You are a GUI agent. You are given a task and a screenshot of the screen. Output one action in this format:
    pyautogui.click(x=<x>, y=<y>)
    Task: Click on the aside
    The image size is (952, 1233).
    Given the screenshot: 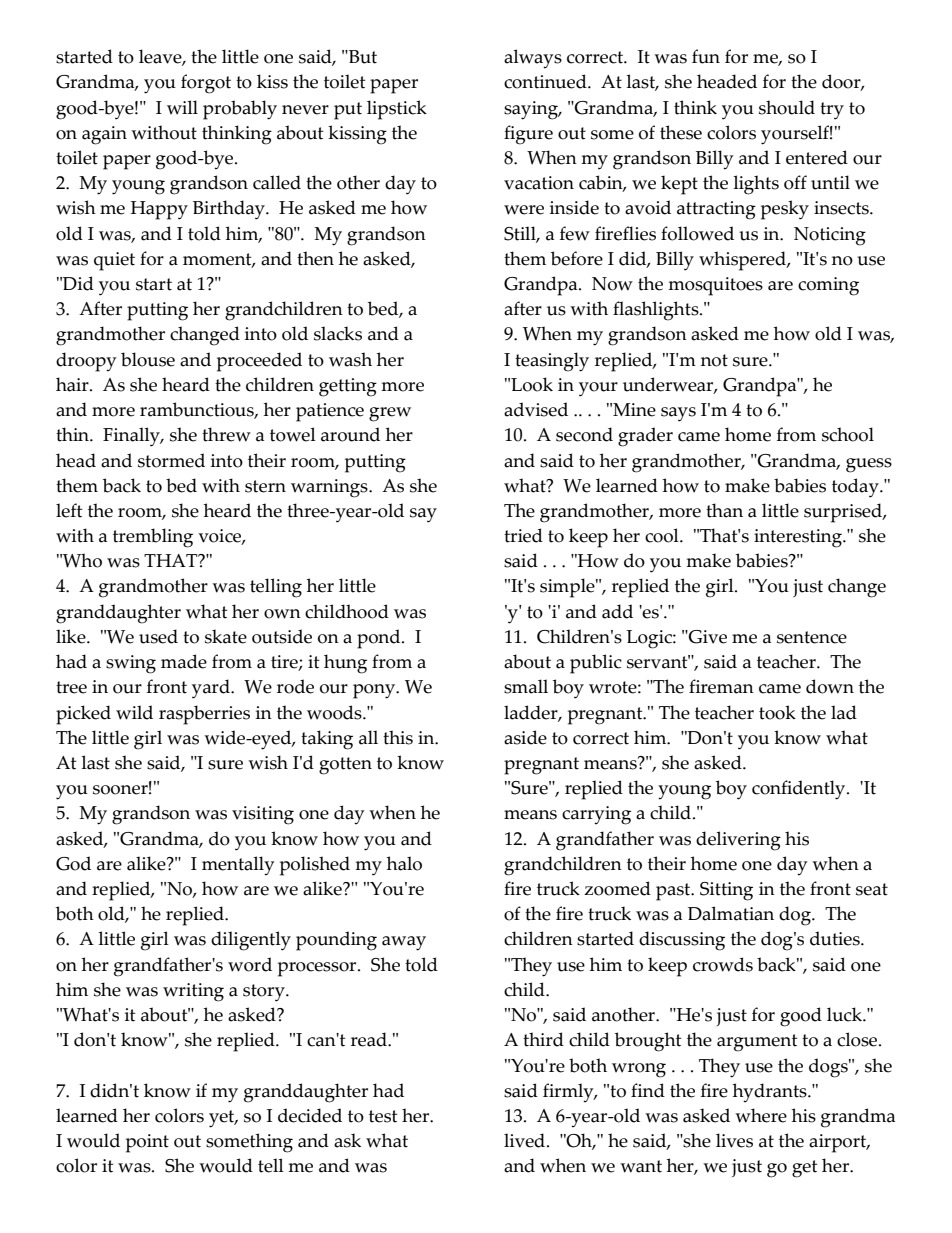 What is the action you would take?
    pyautogui.click(x=525, y=737)
